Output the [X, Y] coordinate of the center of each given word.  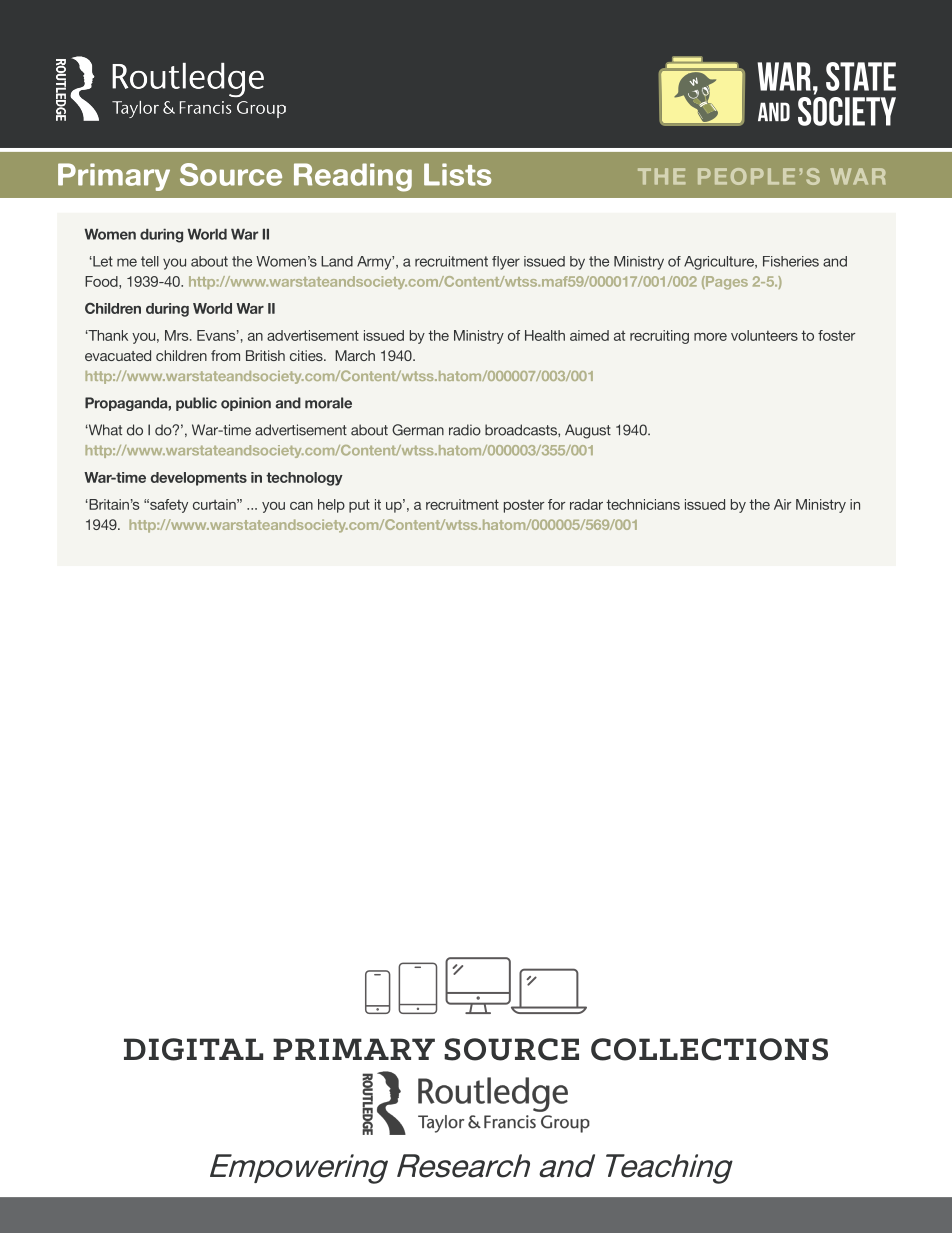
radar [586, 504]
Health [545, 335]
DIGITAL [193, 1049]
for [557, 504]
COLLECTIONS [709, 1049]
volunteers [764, 335]
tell [150, 261]
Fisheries [791, 261]
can [301, 506]
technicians [643, 504]
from [225, 355]
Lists [458, 174]
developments [199, 479]
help [331, 506]
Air [783, 504]
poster [524, 506]
